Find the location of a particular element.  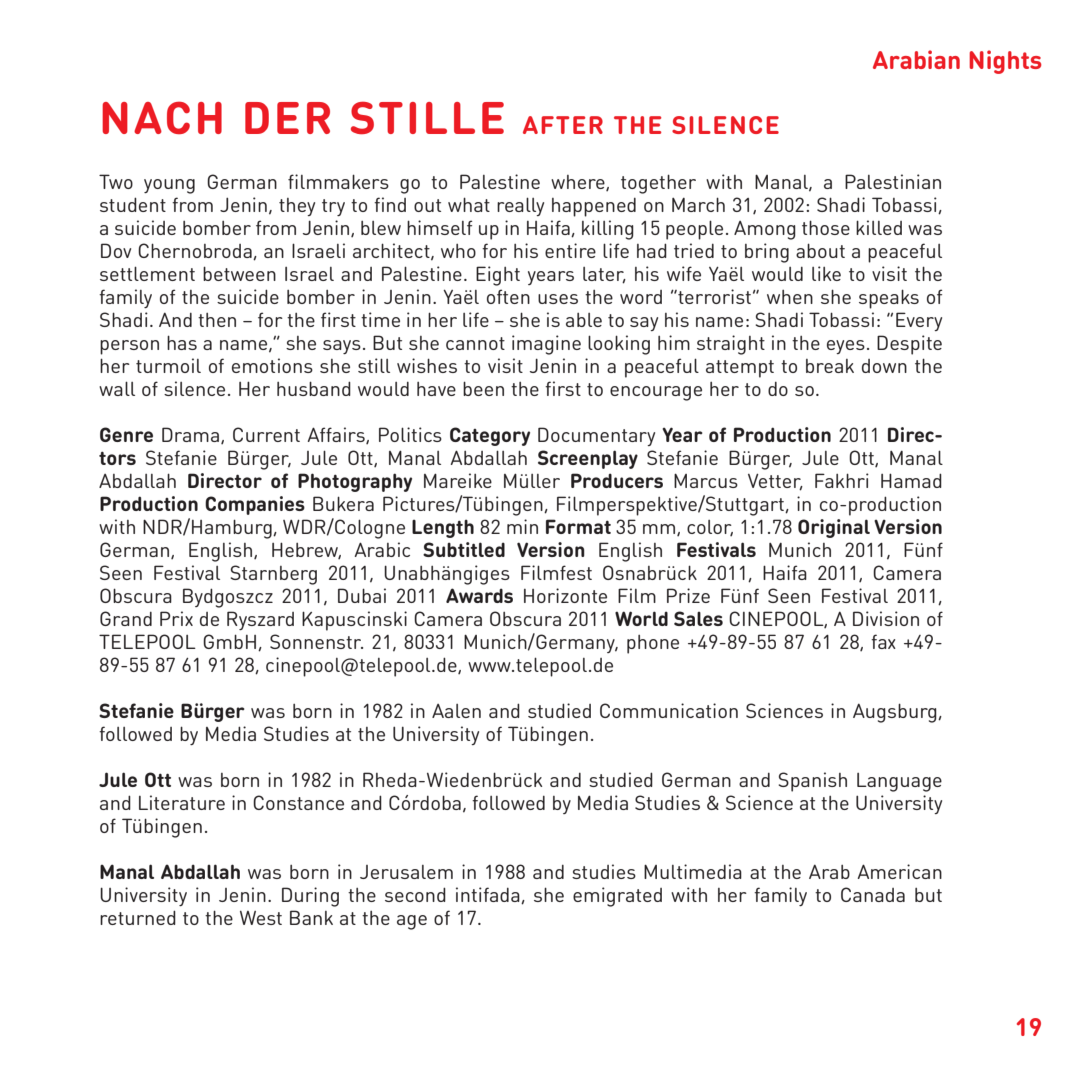

Companies is located at coordinates (255, 505).
